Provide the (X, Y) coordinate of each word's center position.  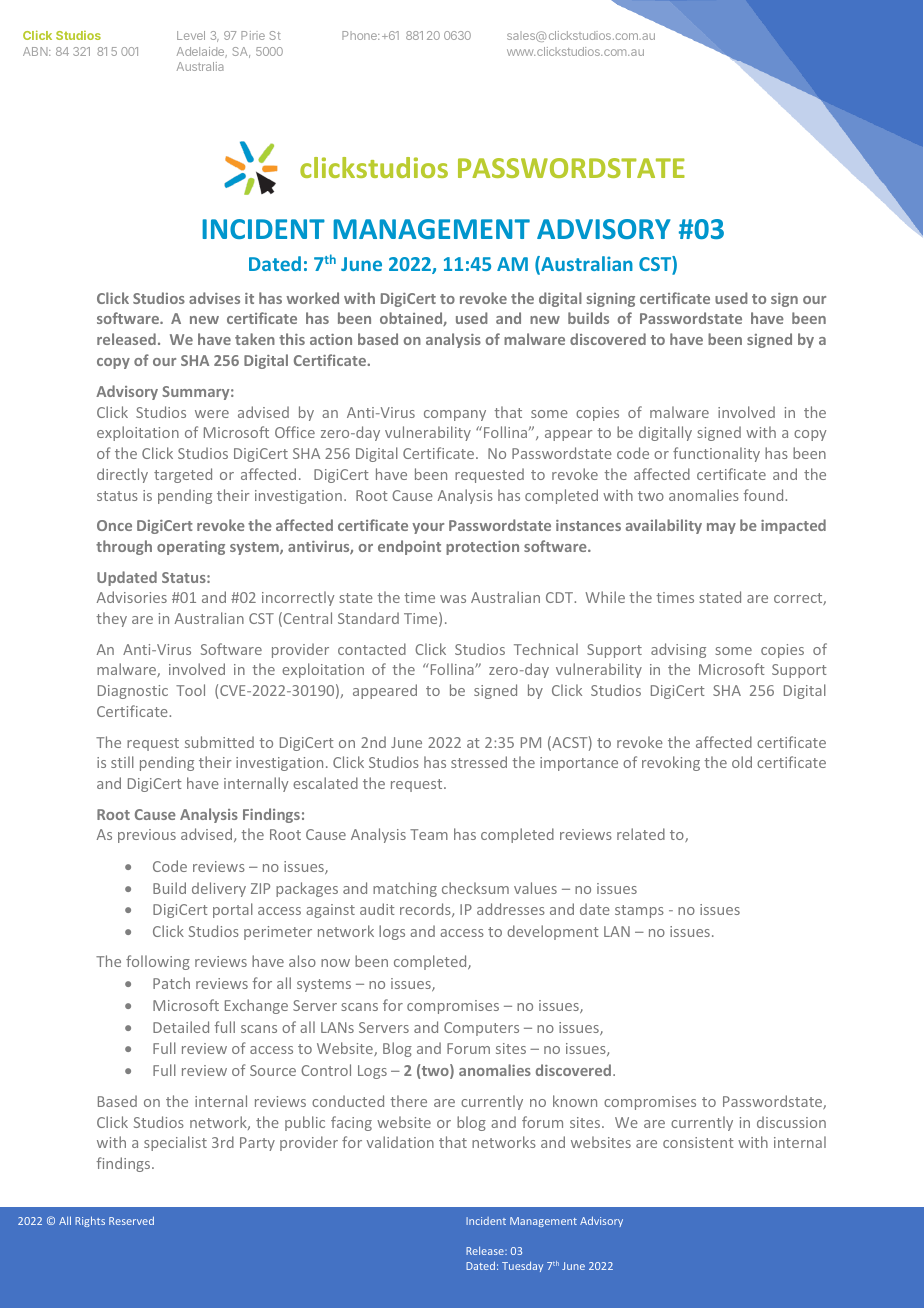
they (111, 619)
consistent (698, 1142)
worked (312, 298)
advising (678, 650)
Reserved (131, 1220)
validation (400, 1142)
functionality (716, 454)
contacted (372, 649)
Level (191, 35)
